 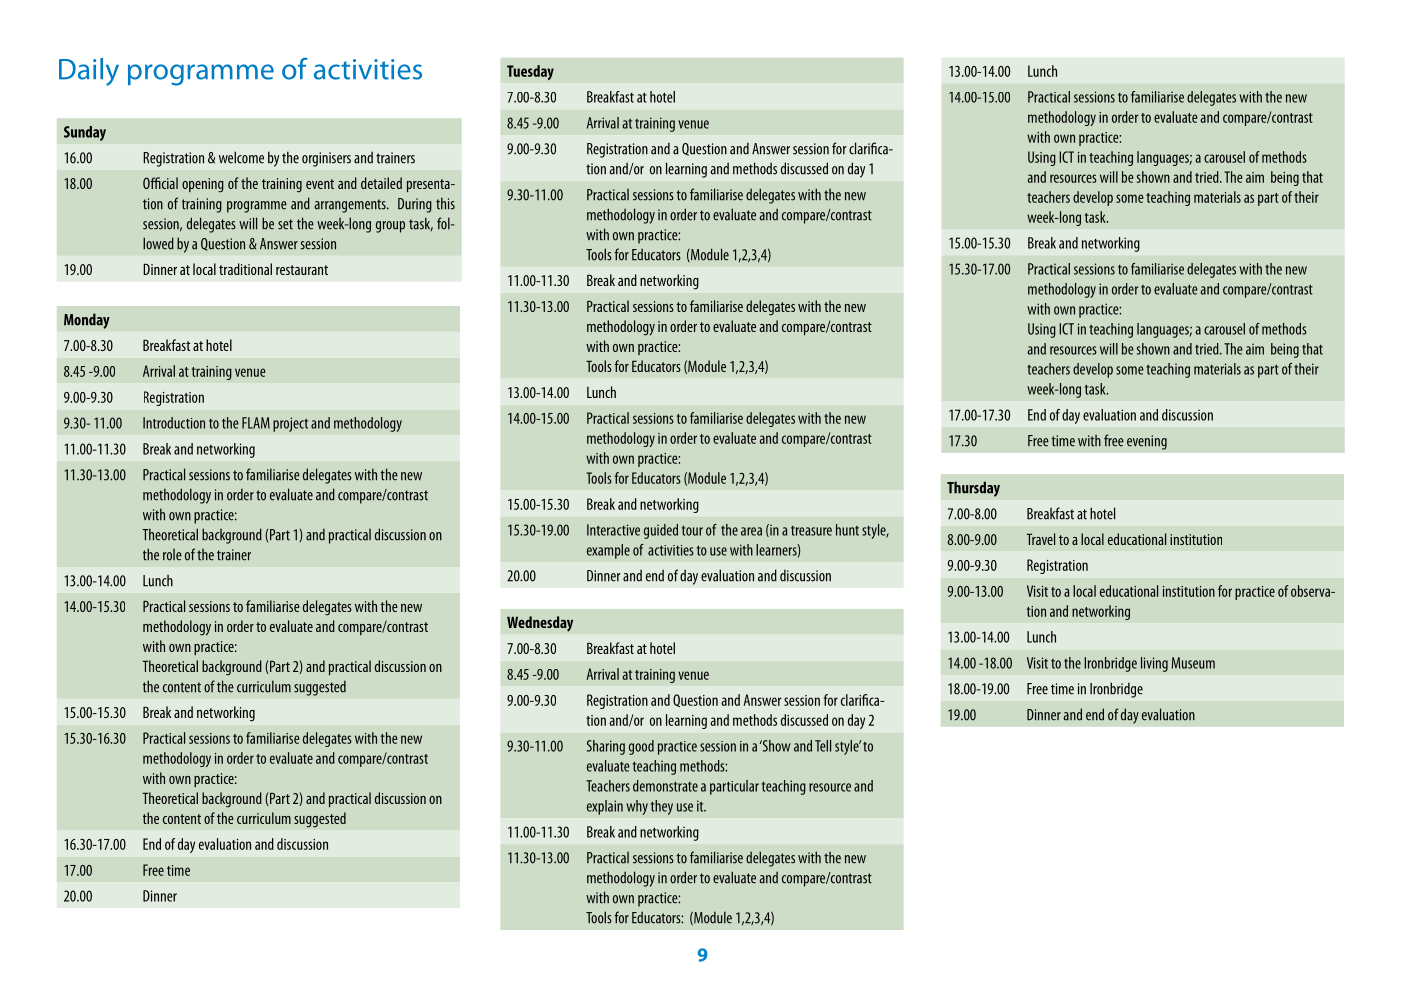 I want to click on restaurant, so click(x=302, y=270).
